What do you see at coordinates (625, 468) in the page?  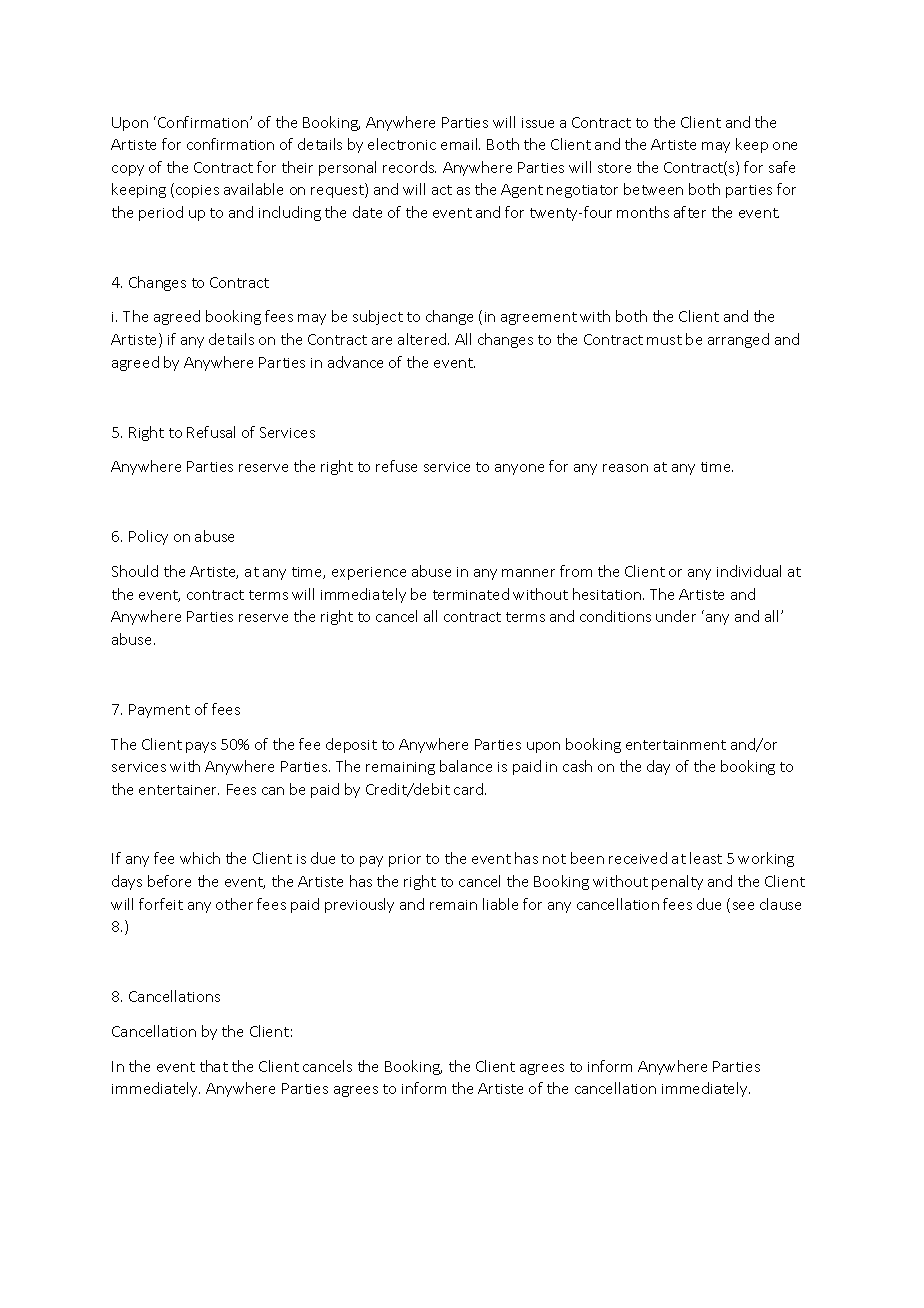 I see `reason` at bounding box center [625, 468].
